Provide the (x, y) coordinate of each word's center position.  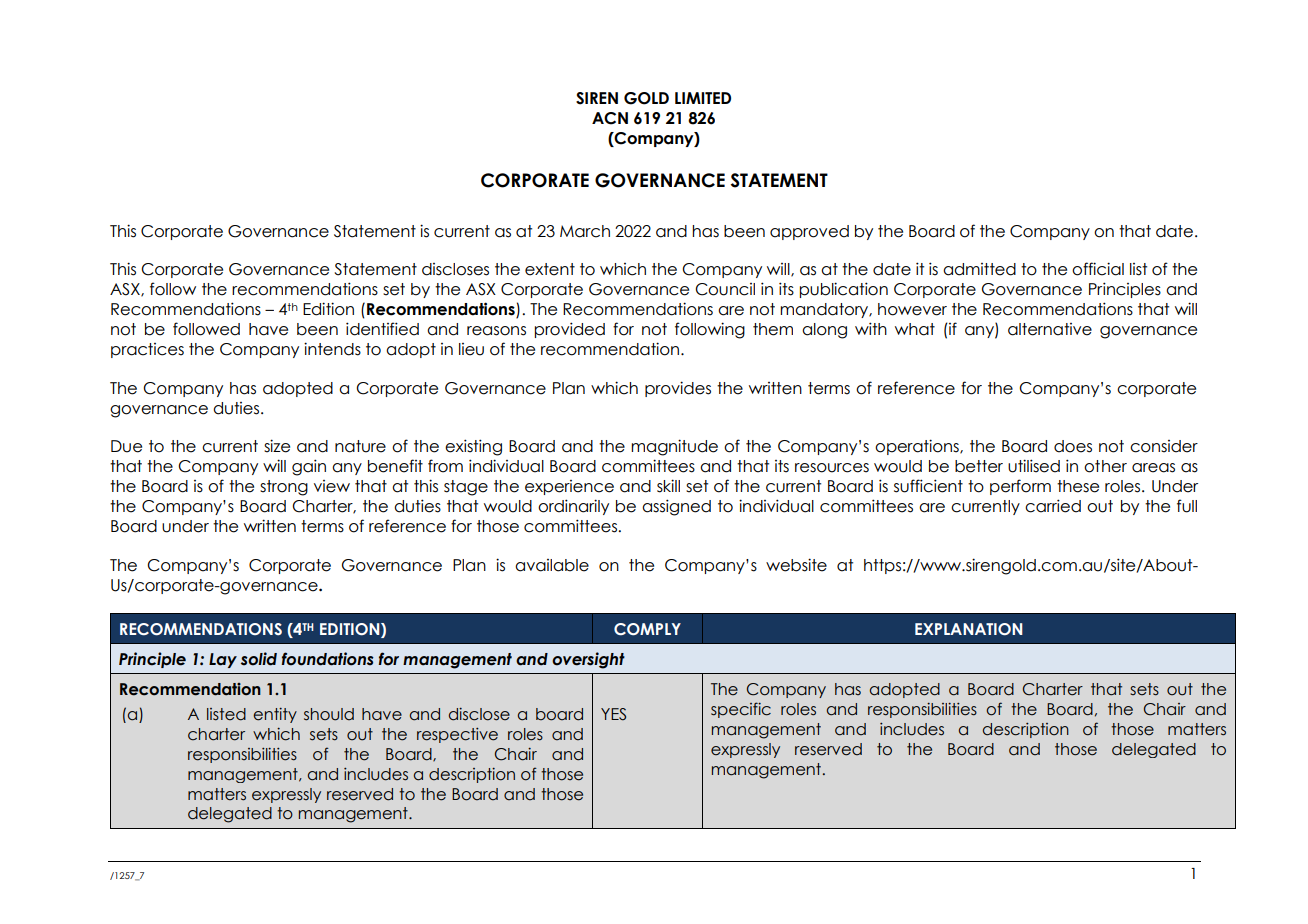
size (277, 446)
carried (1053, 506)
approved (809, 232)
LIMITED (703, 98)
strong (284, 488)
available (552, 565)
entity (275, 715)
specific (741, 710)
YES (613, 714)
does (1073, 446)
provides (678, 389)
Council (725, 289)
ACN (610, 118)
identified (382, 329)
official (1098, 269)
